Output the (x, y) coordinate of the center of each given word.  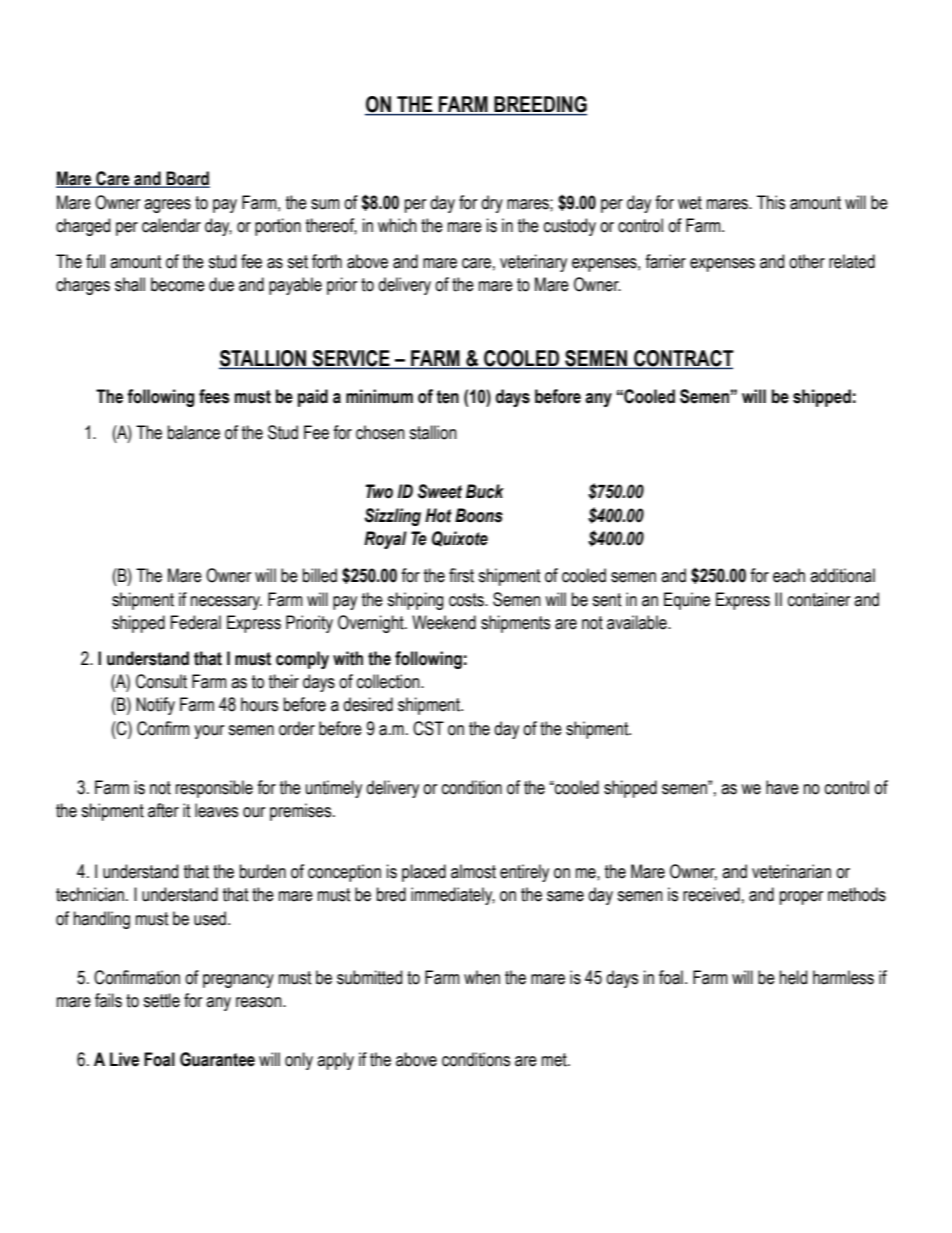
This (771, 202)
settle (161, 1000)
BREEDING (539, 105)
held (793, 977)
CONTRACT (683, 359)
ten (447, 397)
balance (194, 432)
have (782, 787)
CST (428, 728)
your (209, 732)
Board (187, 179)
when (482, 977)
